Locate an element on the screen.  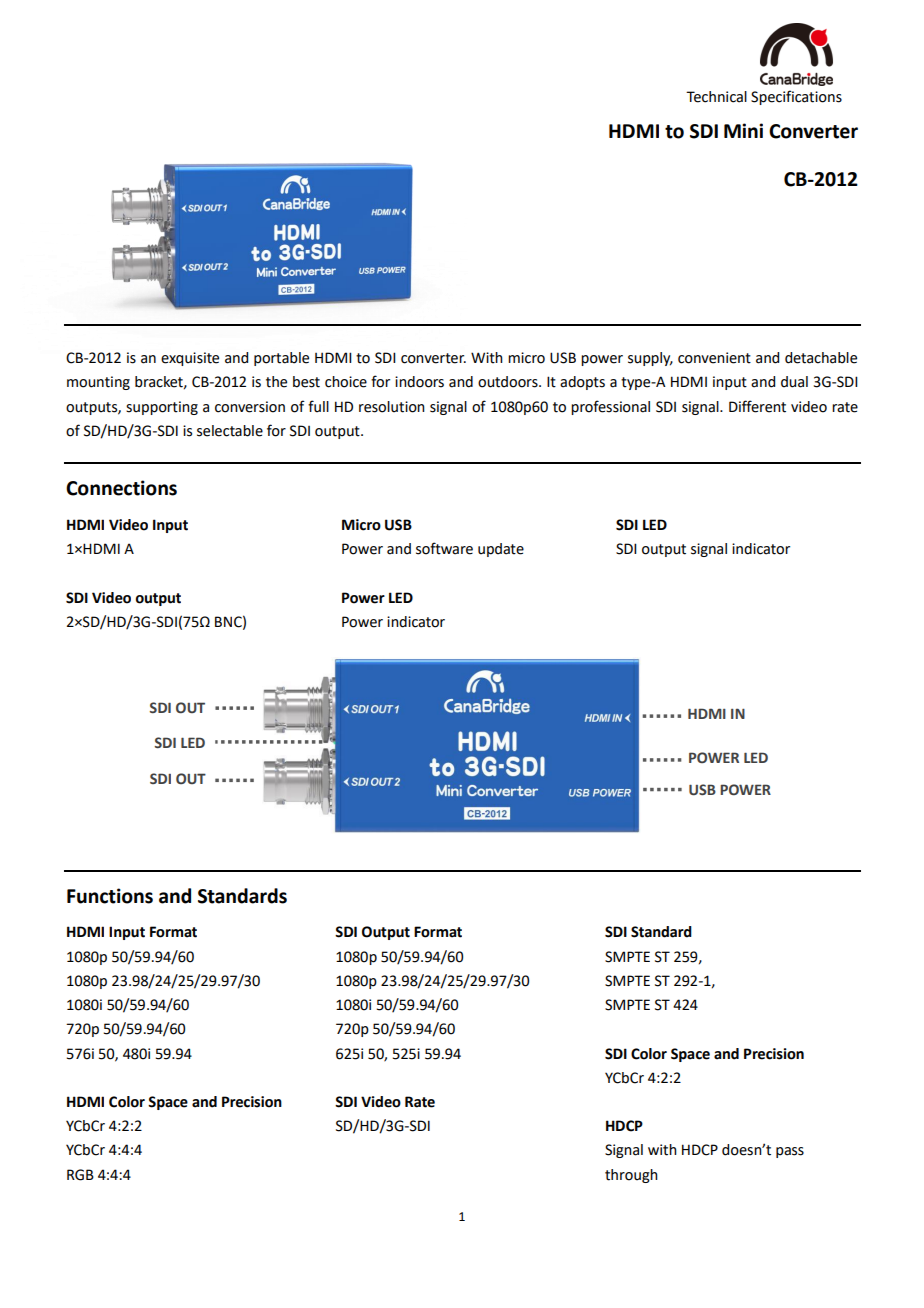
software is located at coordinates (444, 548).
